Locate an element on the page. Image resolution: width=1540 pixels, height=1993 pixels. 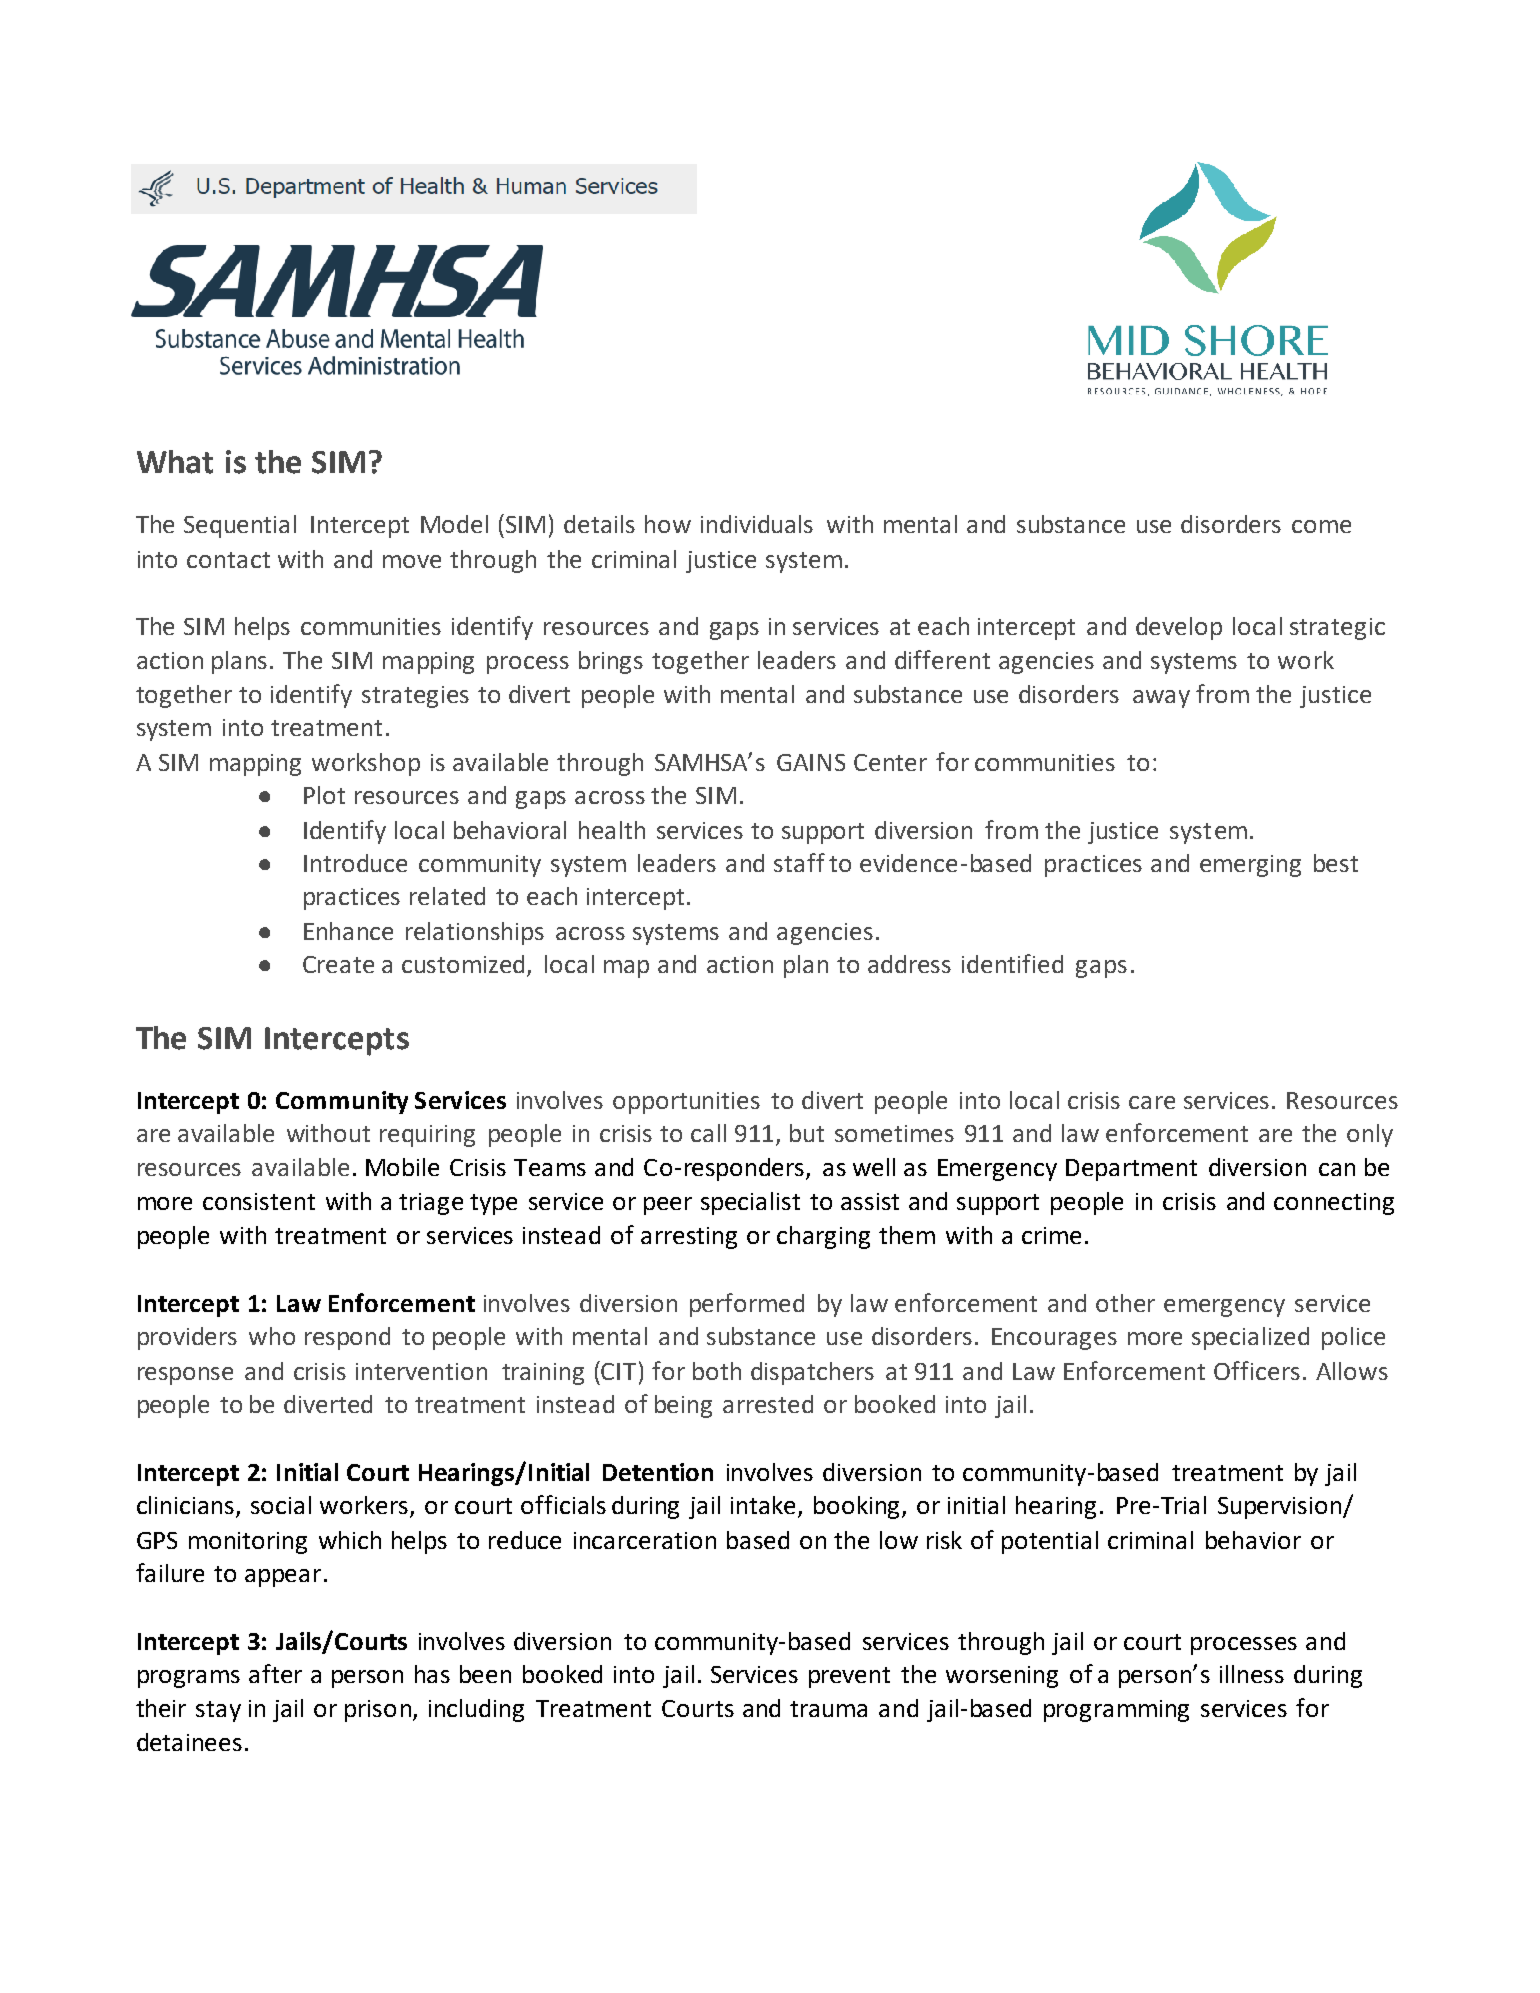
trauma is located at coordinates (828, 1709).
